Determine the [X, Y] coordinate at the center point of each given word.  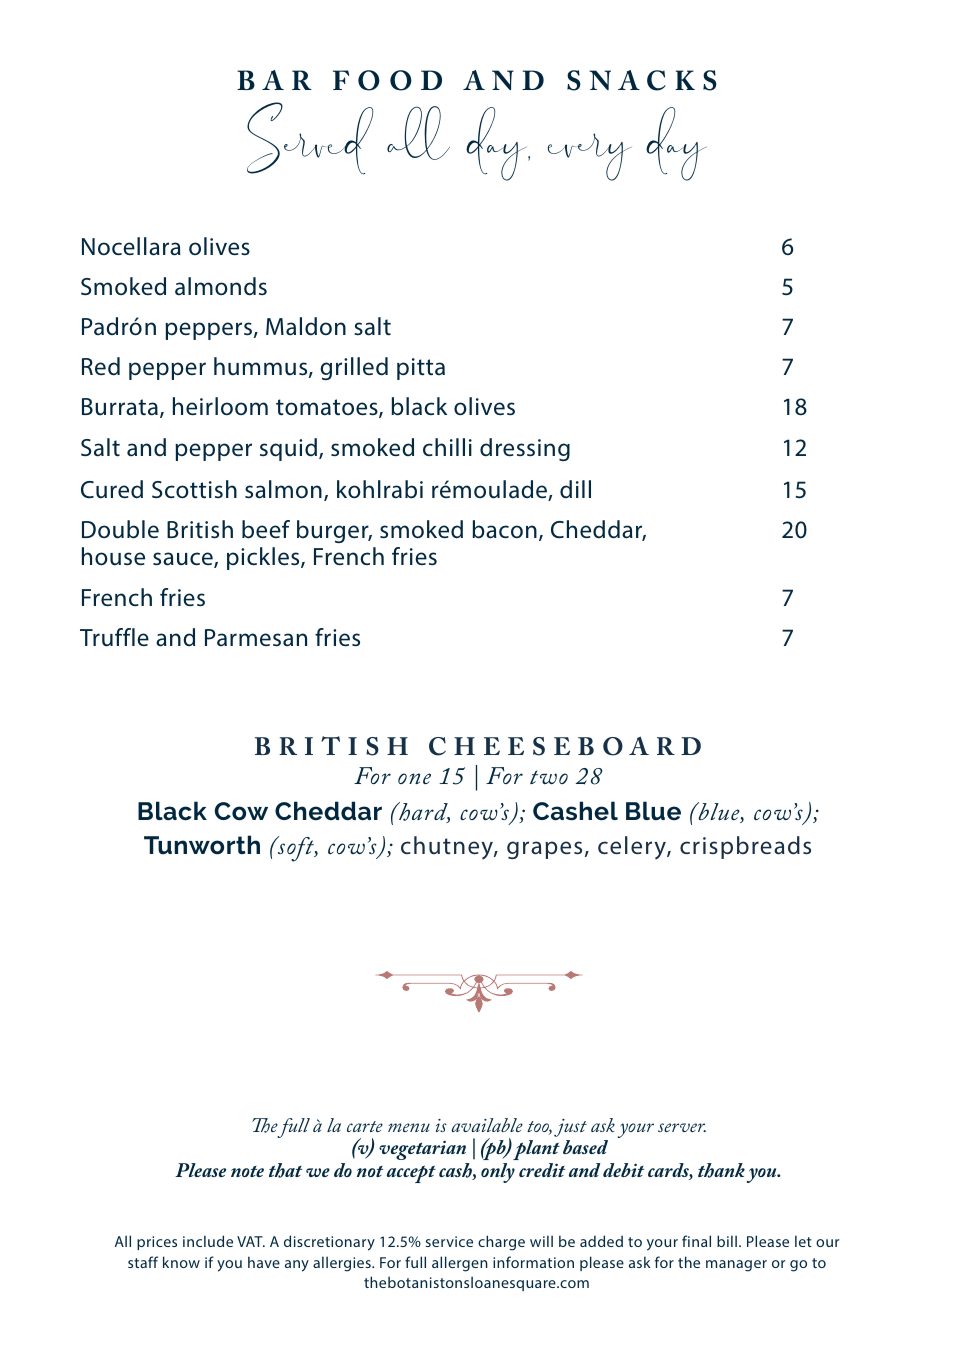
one [414, 778]
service [449, 1241]
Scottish [194, 489]
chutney [448, 848]
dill [575, 489]
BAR [274, 80]
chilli [447, 447]
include [208, 1241]
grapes [544, 850]
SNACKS [642, 80]
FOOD [387, 80]
